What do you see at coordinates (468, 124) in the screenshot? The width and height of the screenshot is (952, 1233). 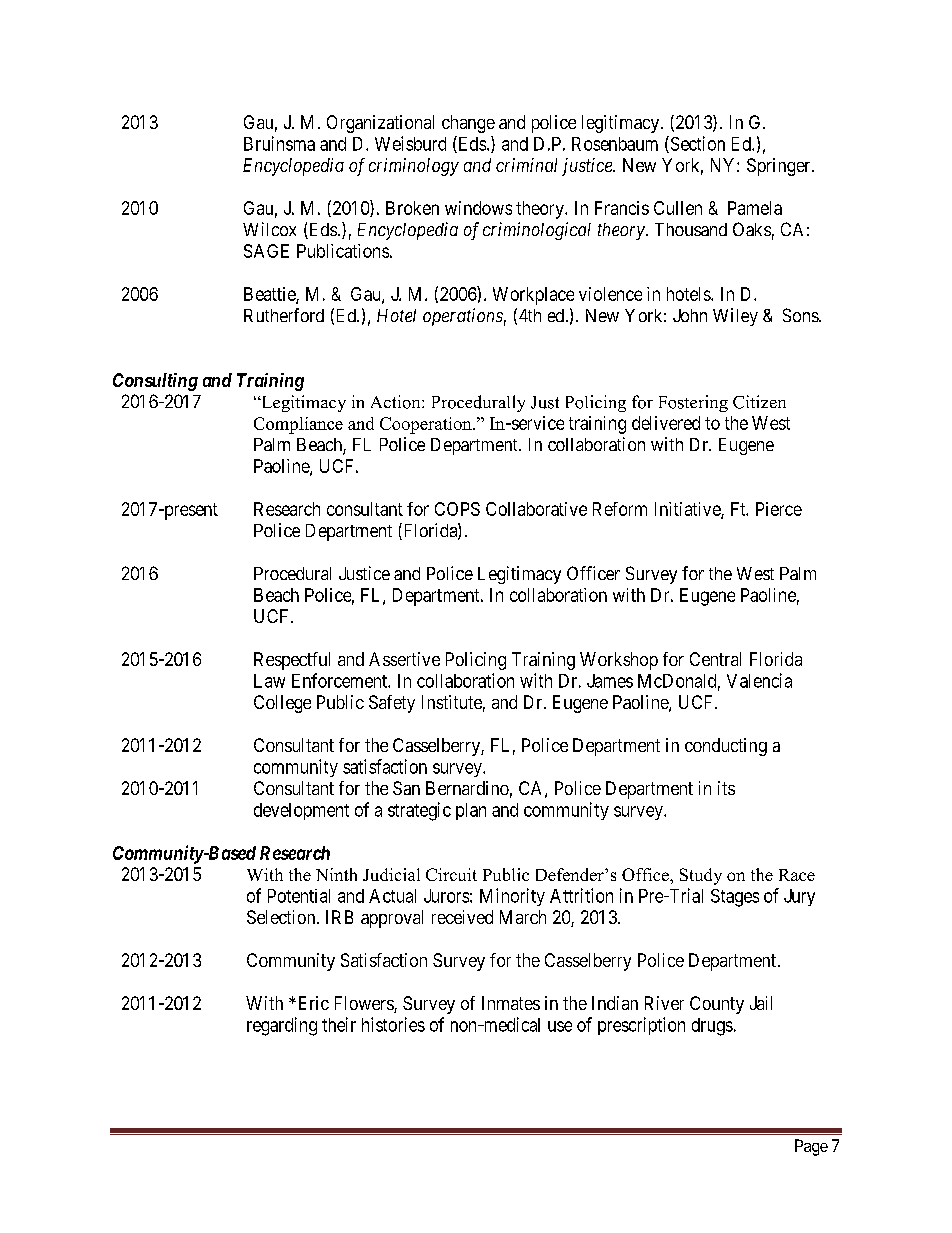 I see `change` at bounding box center [468, 124].
